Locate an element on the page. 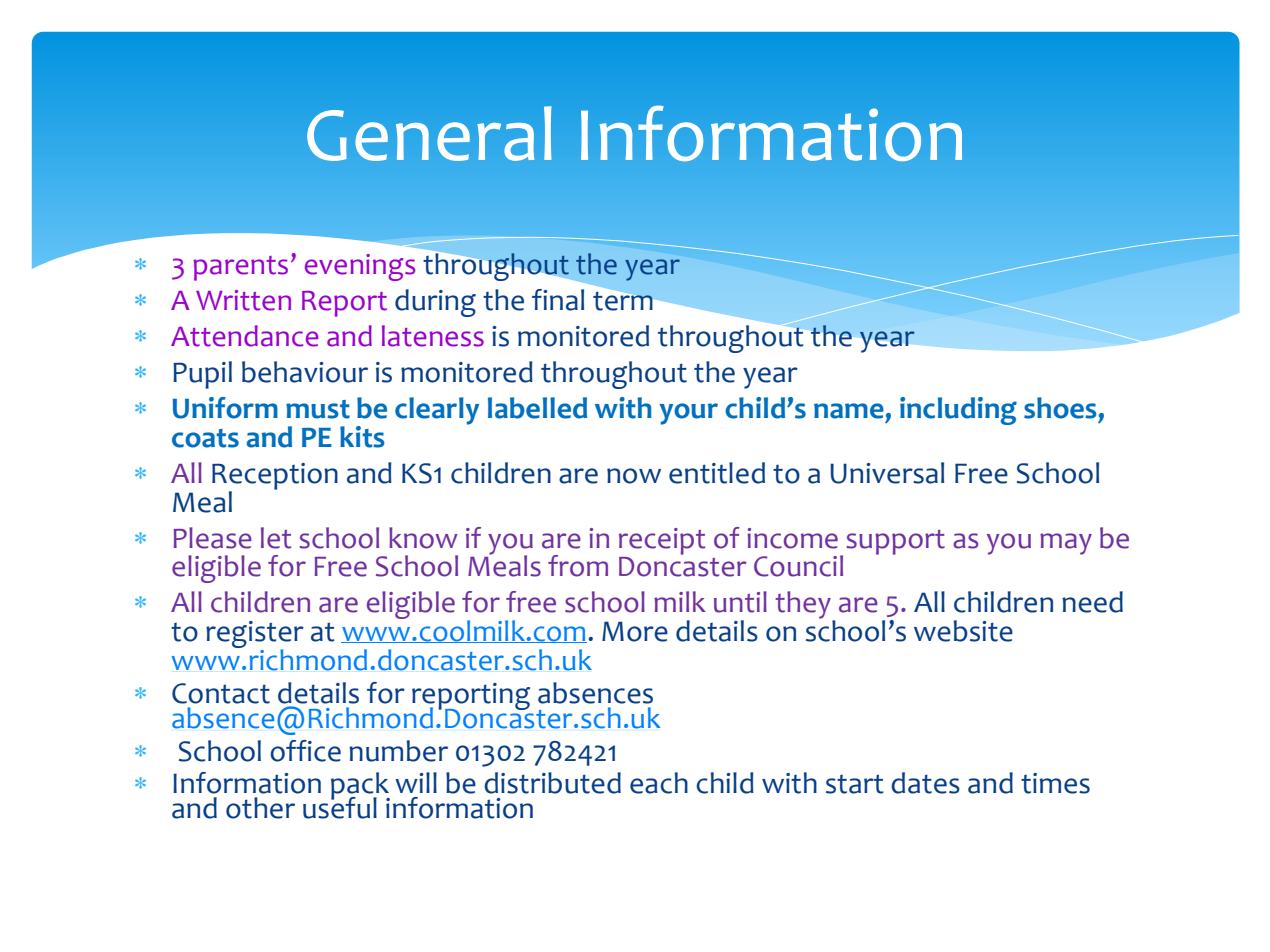 This page has width=1270, height=952. pack is located at coordinates (360, 787).
